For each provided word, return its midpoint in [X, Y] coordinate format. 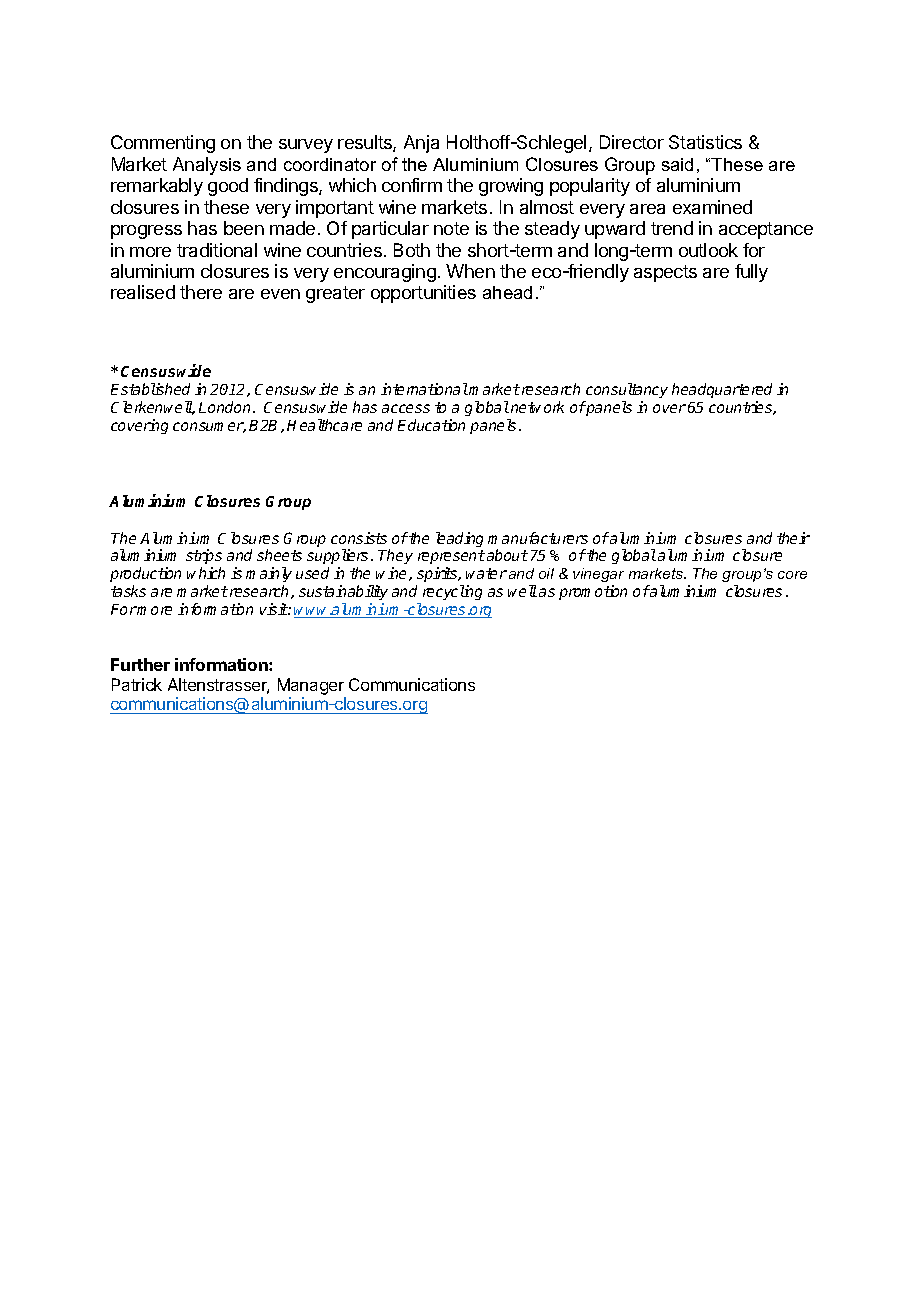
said [677, 164]
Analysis [207, 166]
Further [140, 664]
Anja [421, 144]
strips [204, 558]
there [201, 292]
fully [751, 273]
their [793, 538]
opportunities [423, 294]
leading [459, 539]
